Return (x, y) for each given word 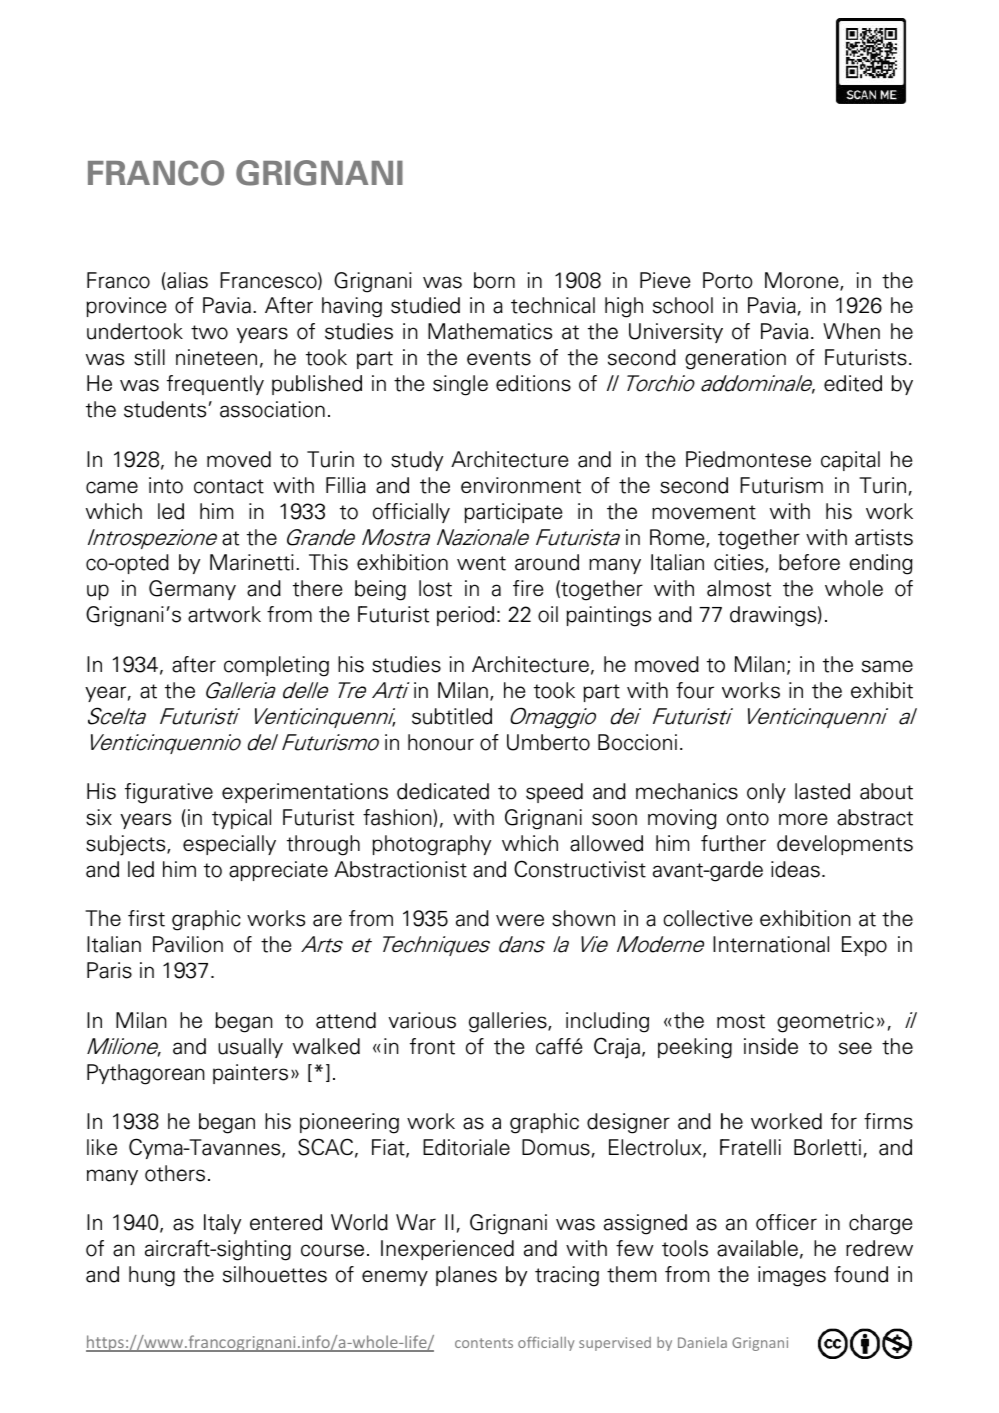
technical (553, 305)
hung (152, 1276)
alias (186, 281)
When (851, 331)
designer (628, 1123)
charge (880, 1224)
